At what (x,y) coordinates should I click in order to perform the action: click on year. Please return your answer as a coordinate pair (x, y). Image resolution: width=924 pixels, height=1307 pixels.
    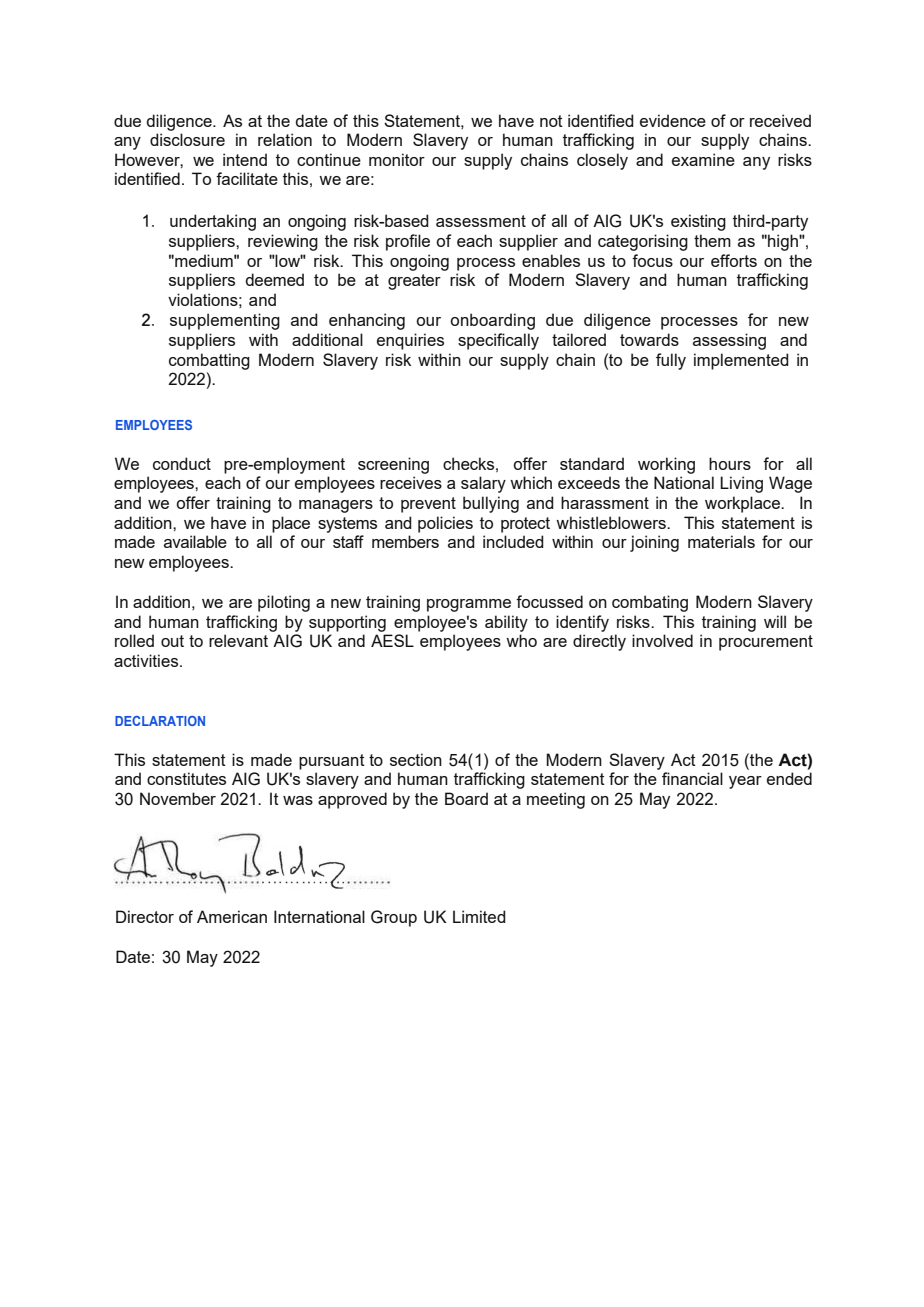
    Looking at the image, I should click on (745, 782).
